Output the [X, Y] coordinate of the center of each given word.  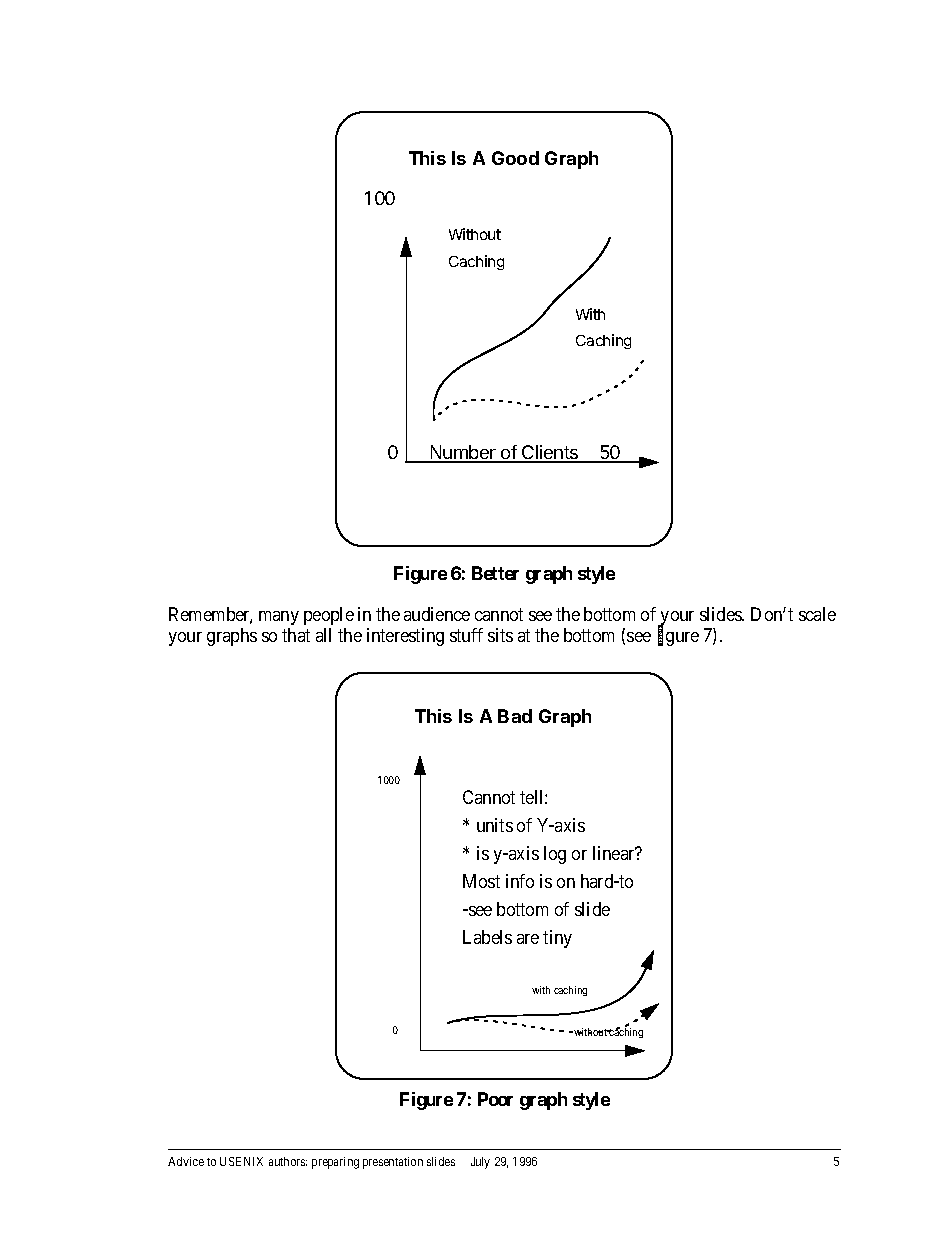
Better [495, 573]
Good [515, 158]
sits [500, 635]
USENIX [241, 1161]
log [555, 855]
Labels [487, 937]
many [279, 618]
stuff [466, 635]
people [329, 616]
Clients [550, 453]
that [296, 635]
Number [463, 453]
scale [817, 614]
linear [615, 853]
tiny [557, 939]
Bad [515, 716]
